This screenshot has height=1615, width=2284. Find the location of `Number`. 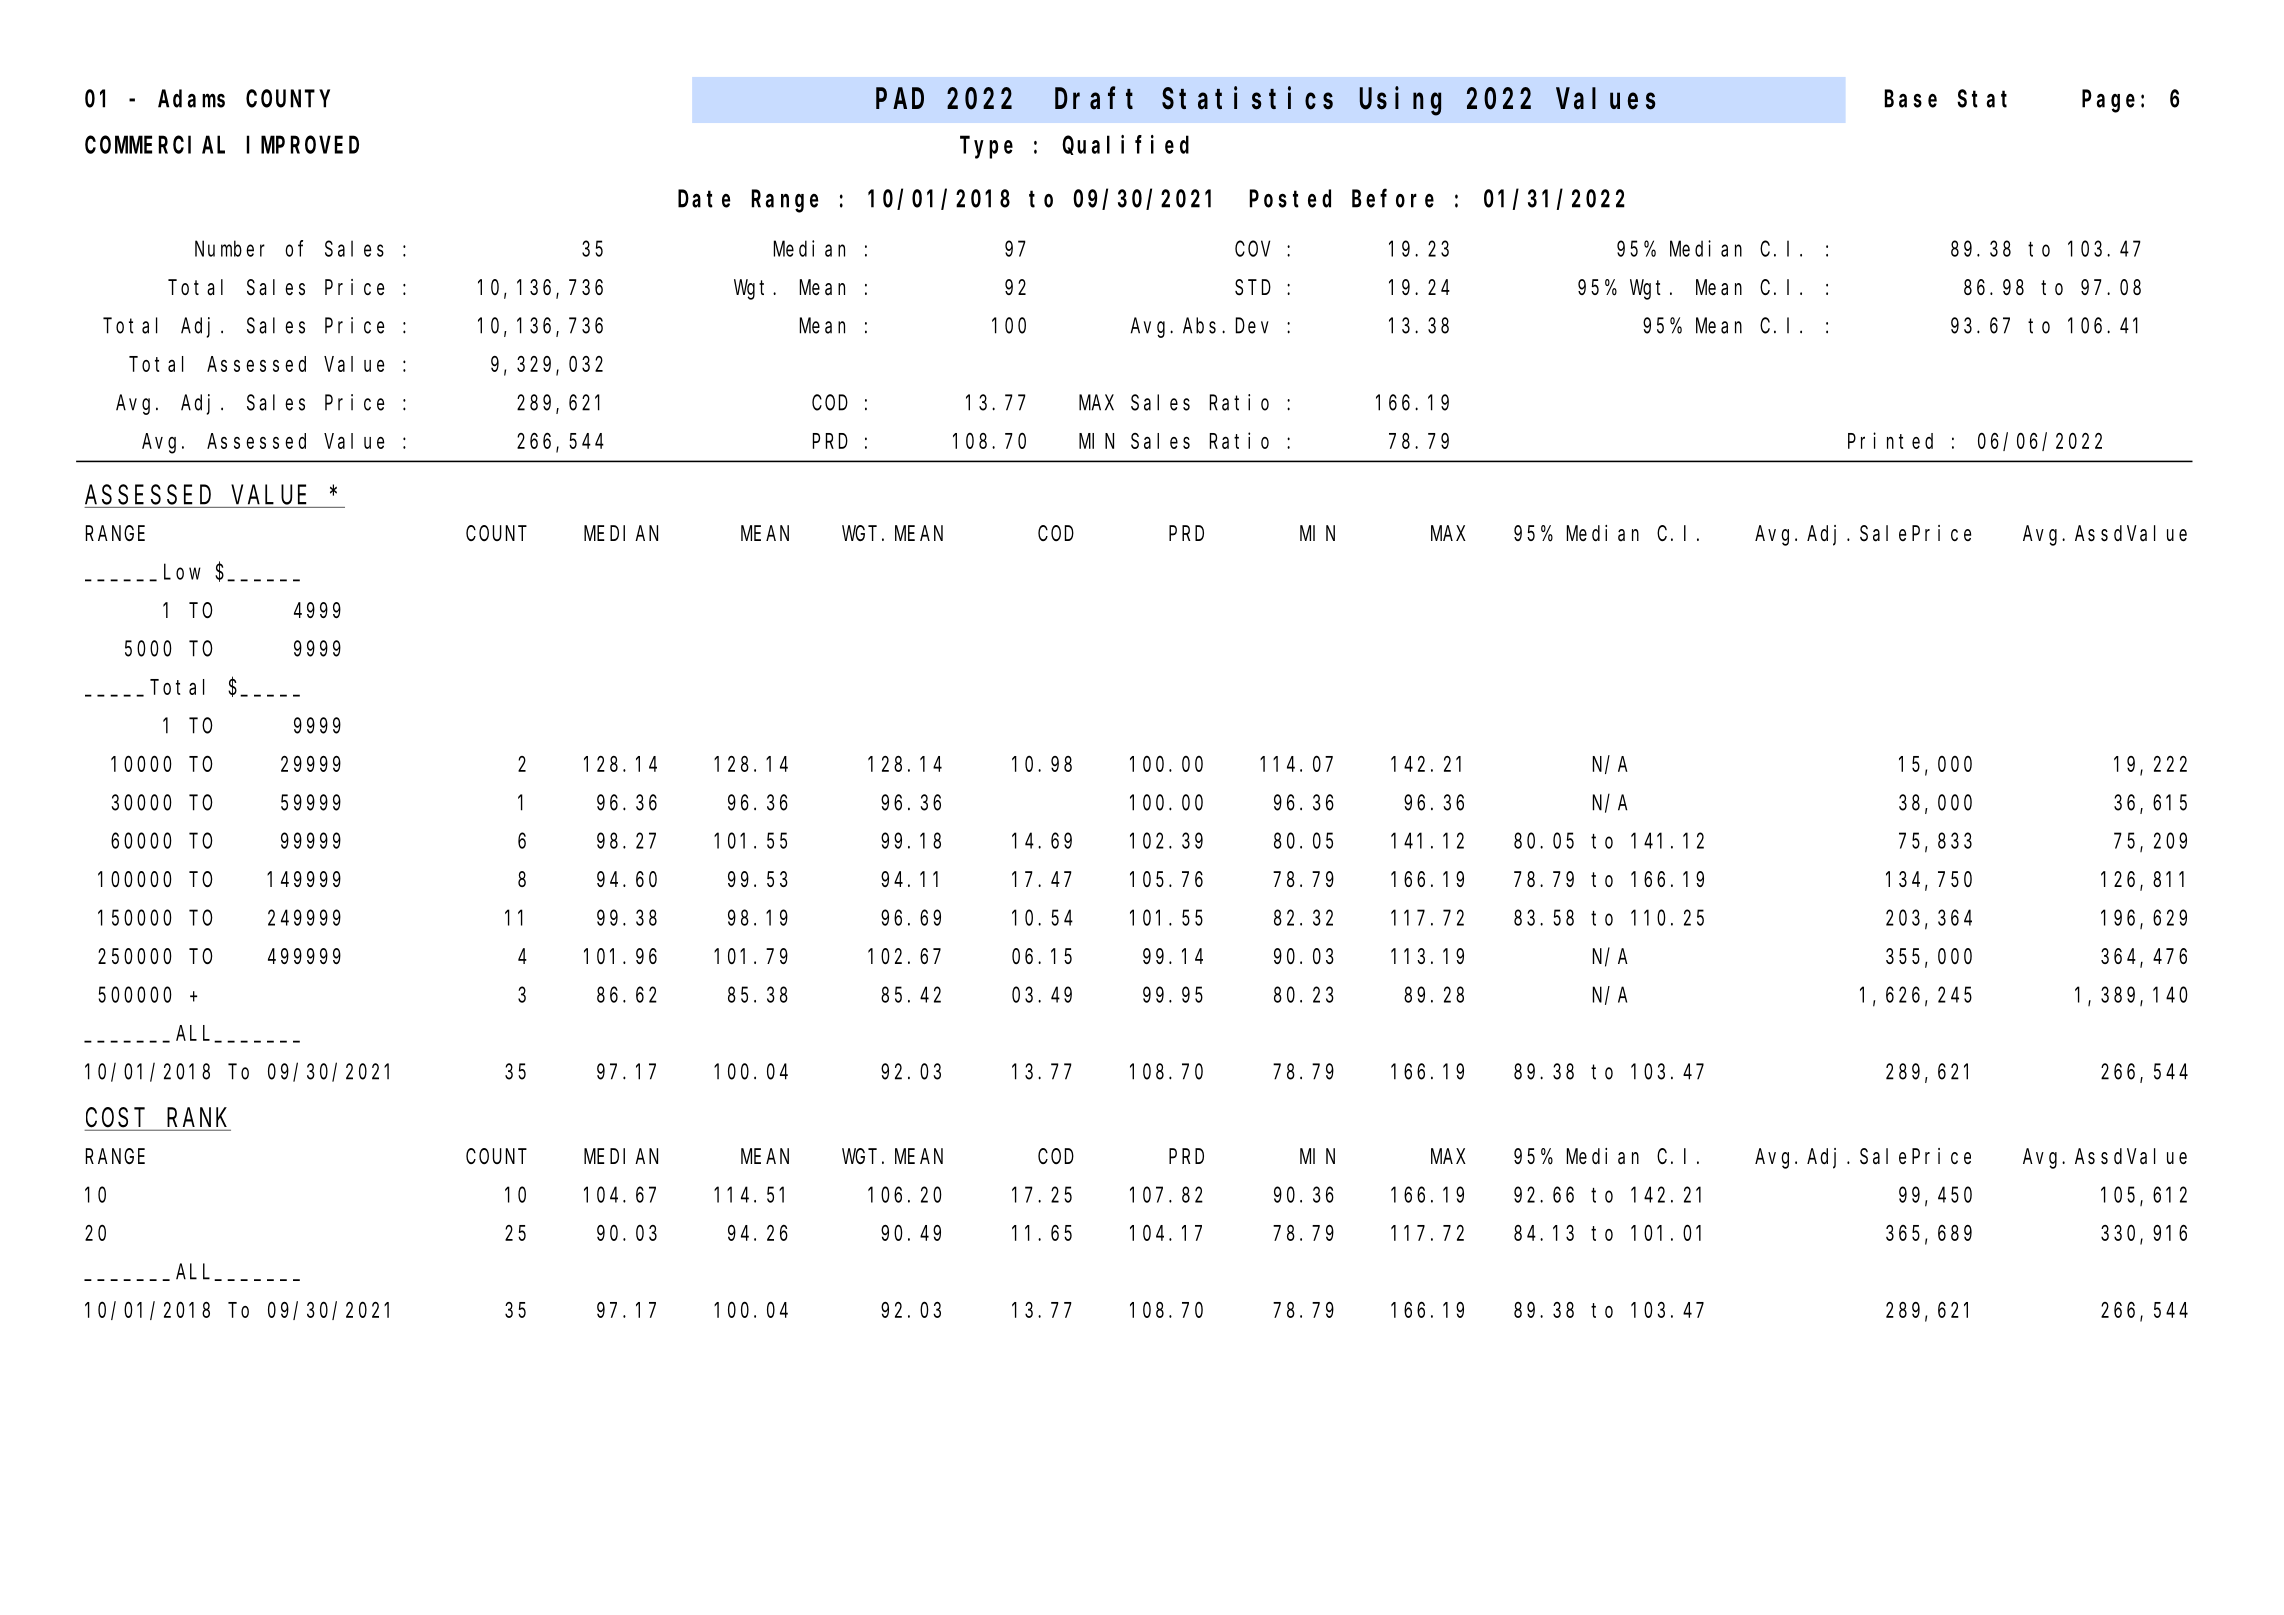

Number is located at coordinates (230, 248).
